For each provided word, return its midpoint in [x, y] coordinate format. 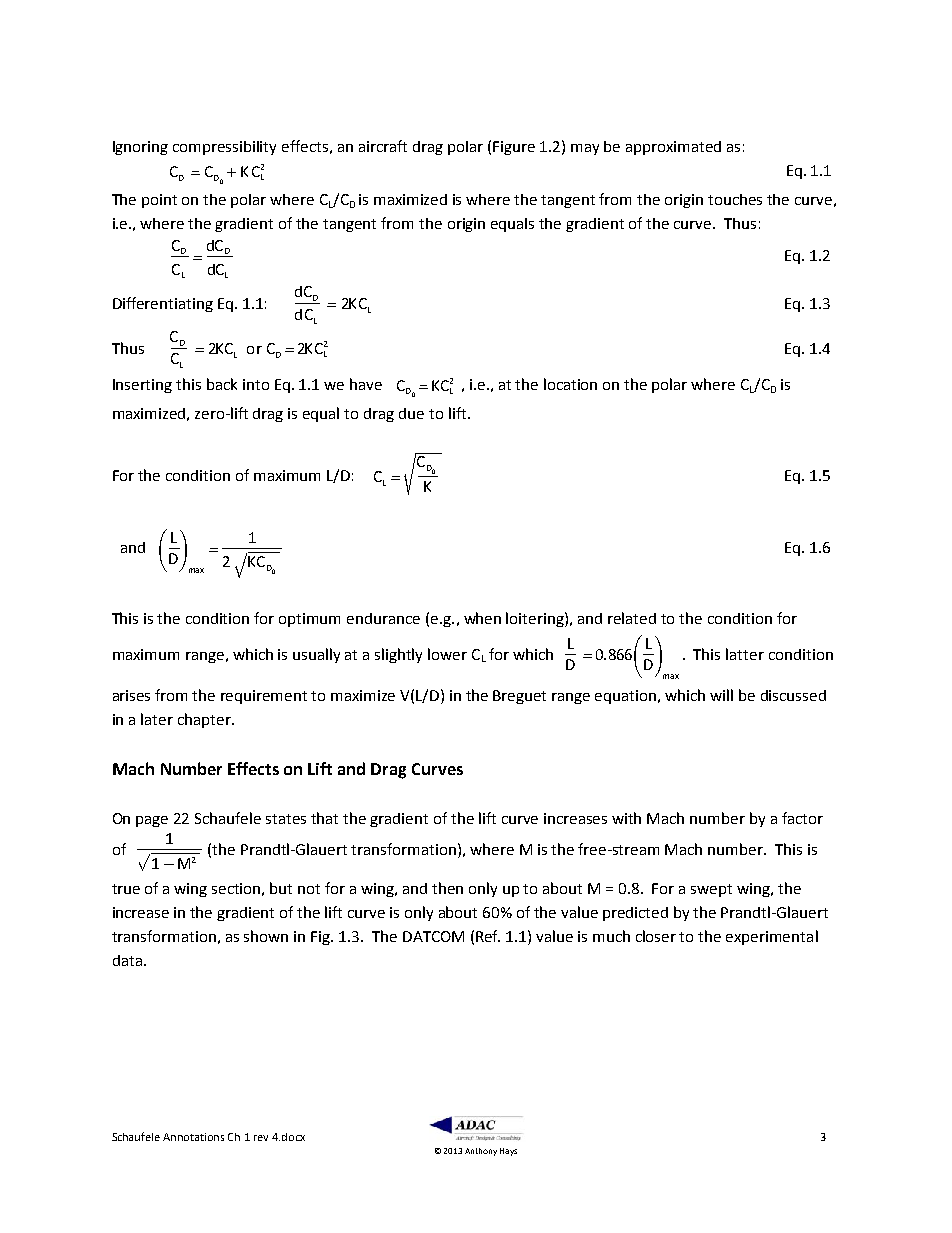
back [222, 384]
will [721, 695]
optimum [309, 620]
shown [266, 936]
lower [447, 654]
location [570, 384]
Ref [488, 936]
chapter [205, 720]
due [411, 413]
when [482, 618]
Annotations [193, 1137]
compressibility [224, 148]
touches [735, 199]
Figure [514, 148]
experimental [772, 937]
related [632, 618]
